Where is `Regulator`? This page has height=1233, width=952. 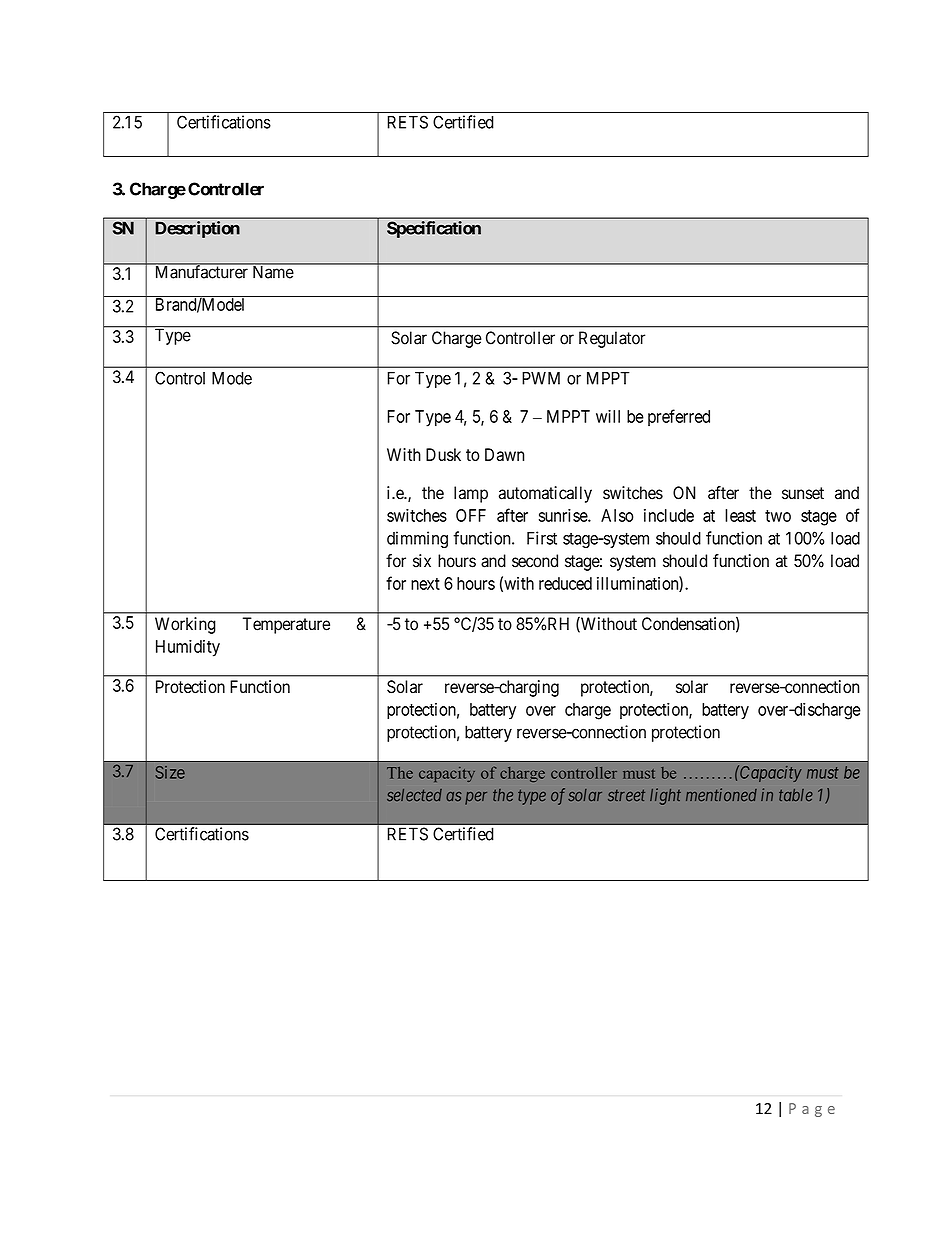
Regulator is located at coordinates (612, 339).
